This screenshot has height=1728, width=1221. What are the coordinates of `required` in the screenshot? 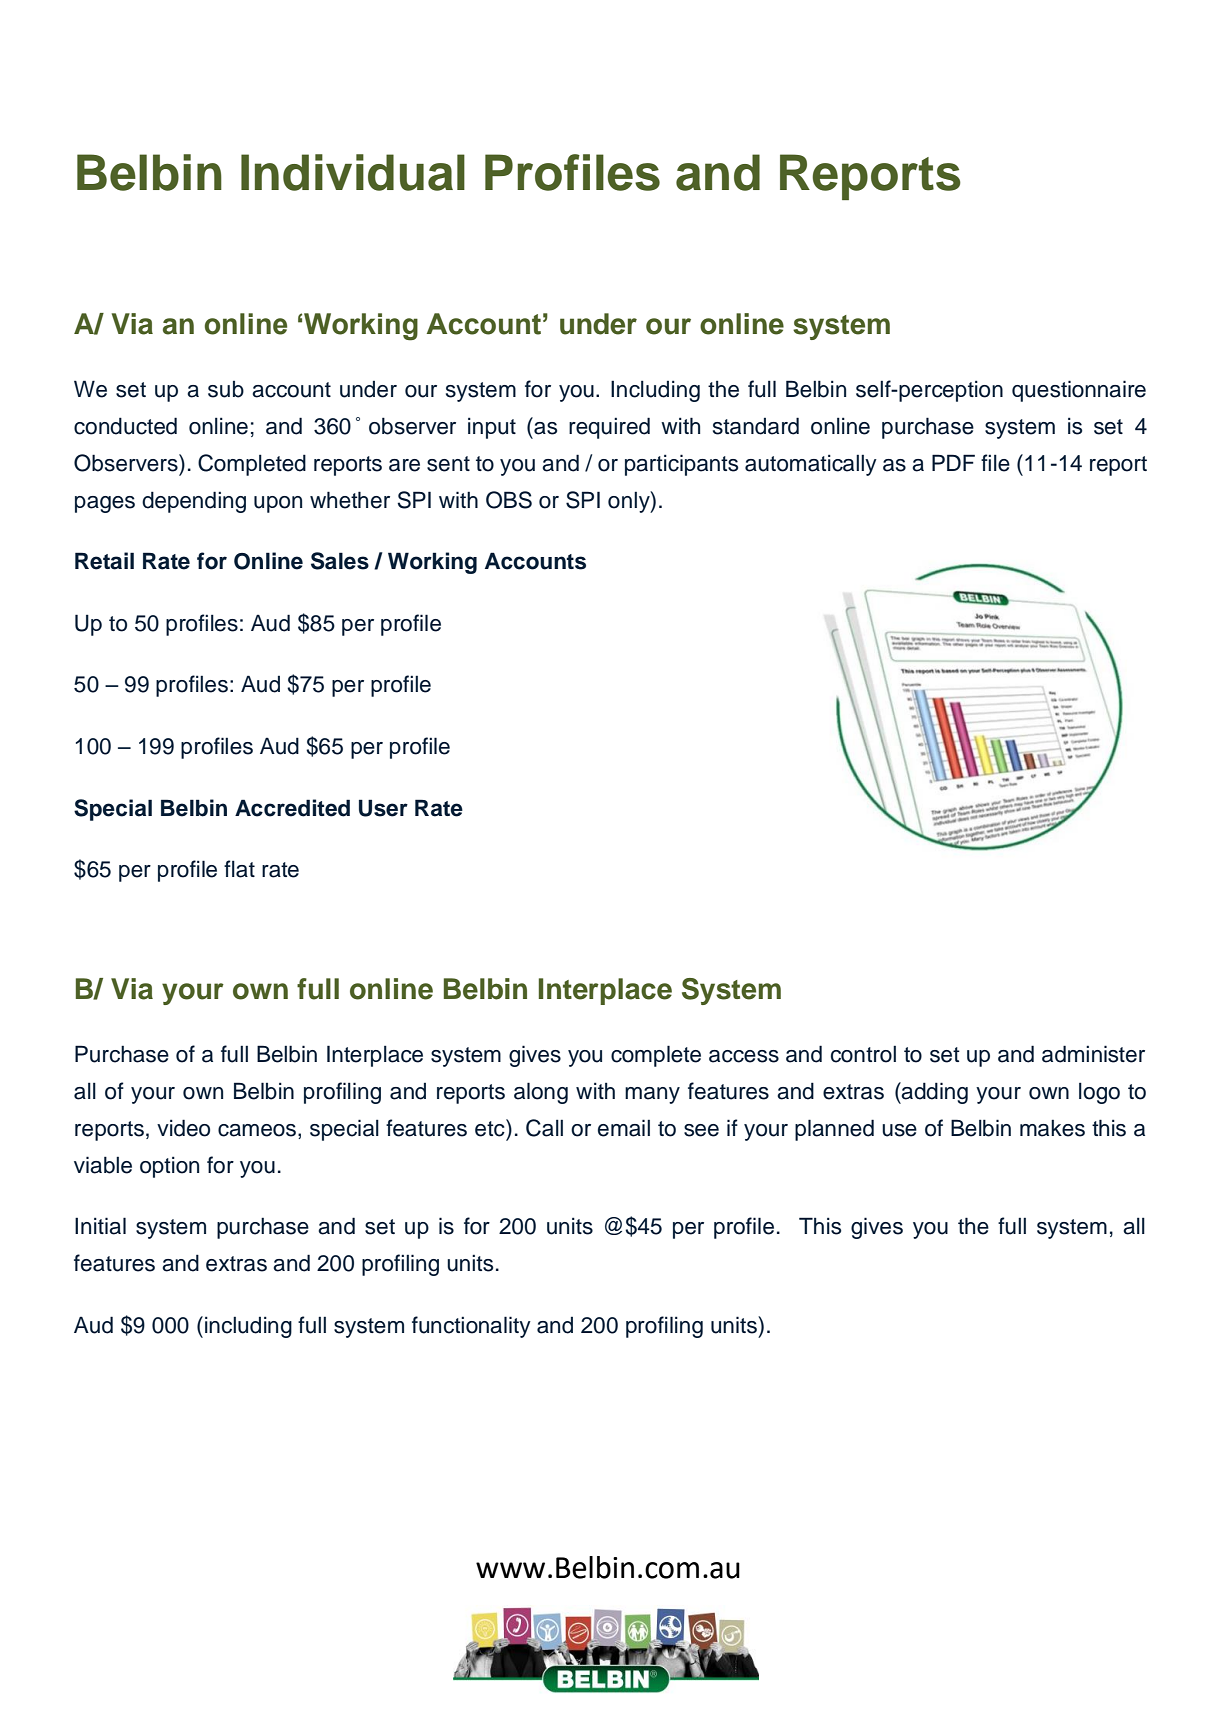 It's located at (609, 428).
